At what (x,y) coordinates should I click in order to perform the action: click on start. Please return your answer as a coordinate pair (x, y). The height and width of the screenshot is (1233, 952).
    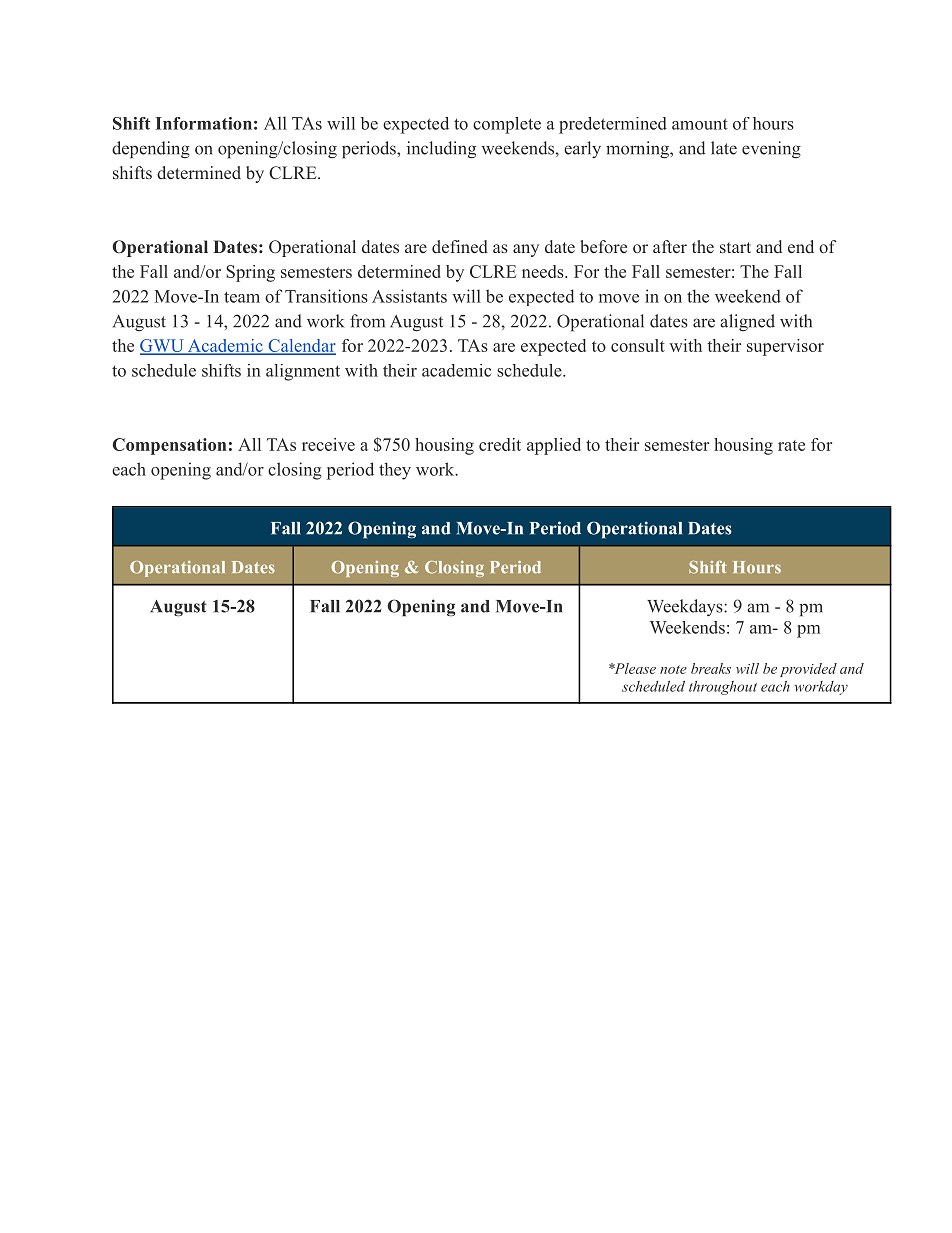
    Looking at the image, I should click on (735, 247).
